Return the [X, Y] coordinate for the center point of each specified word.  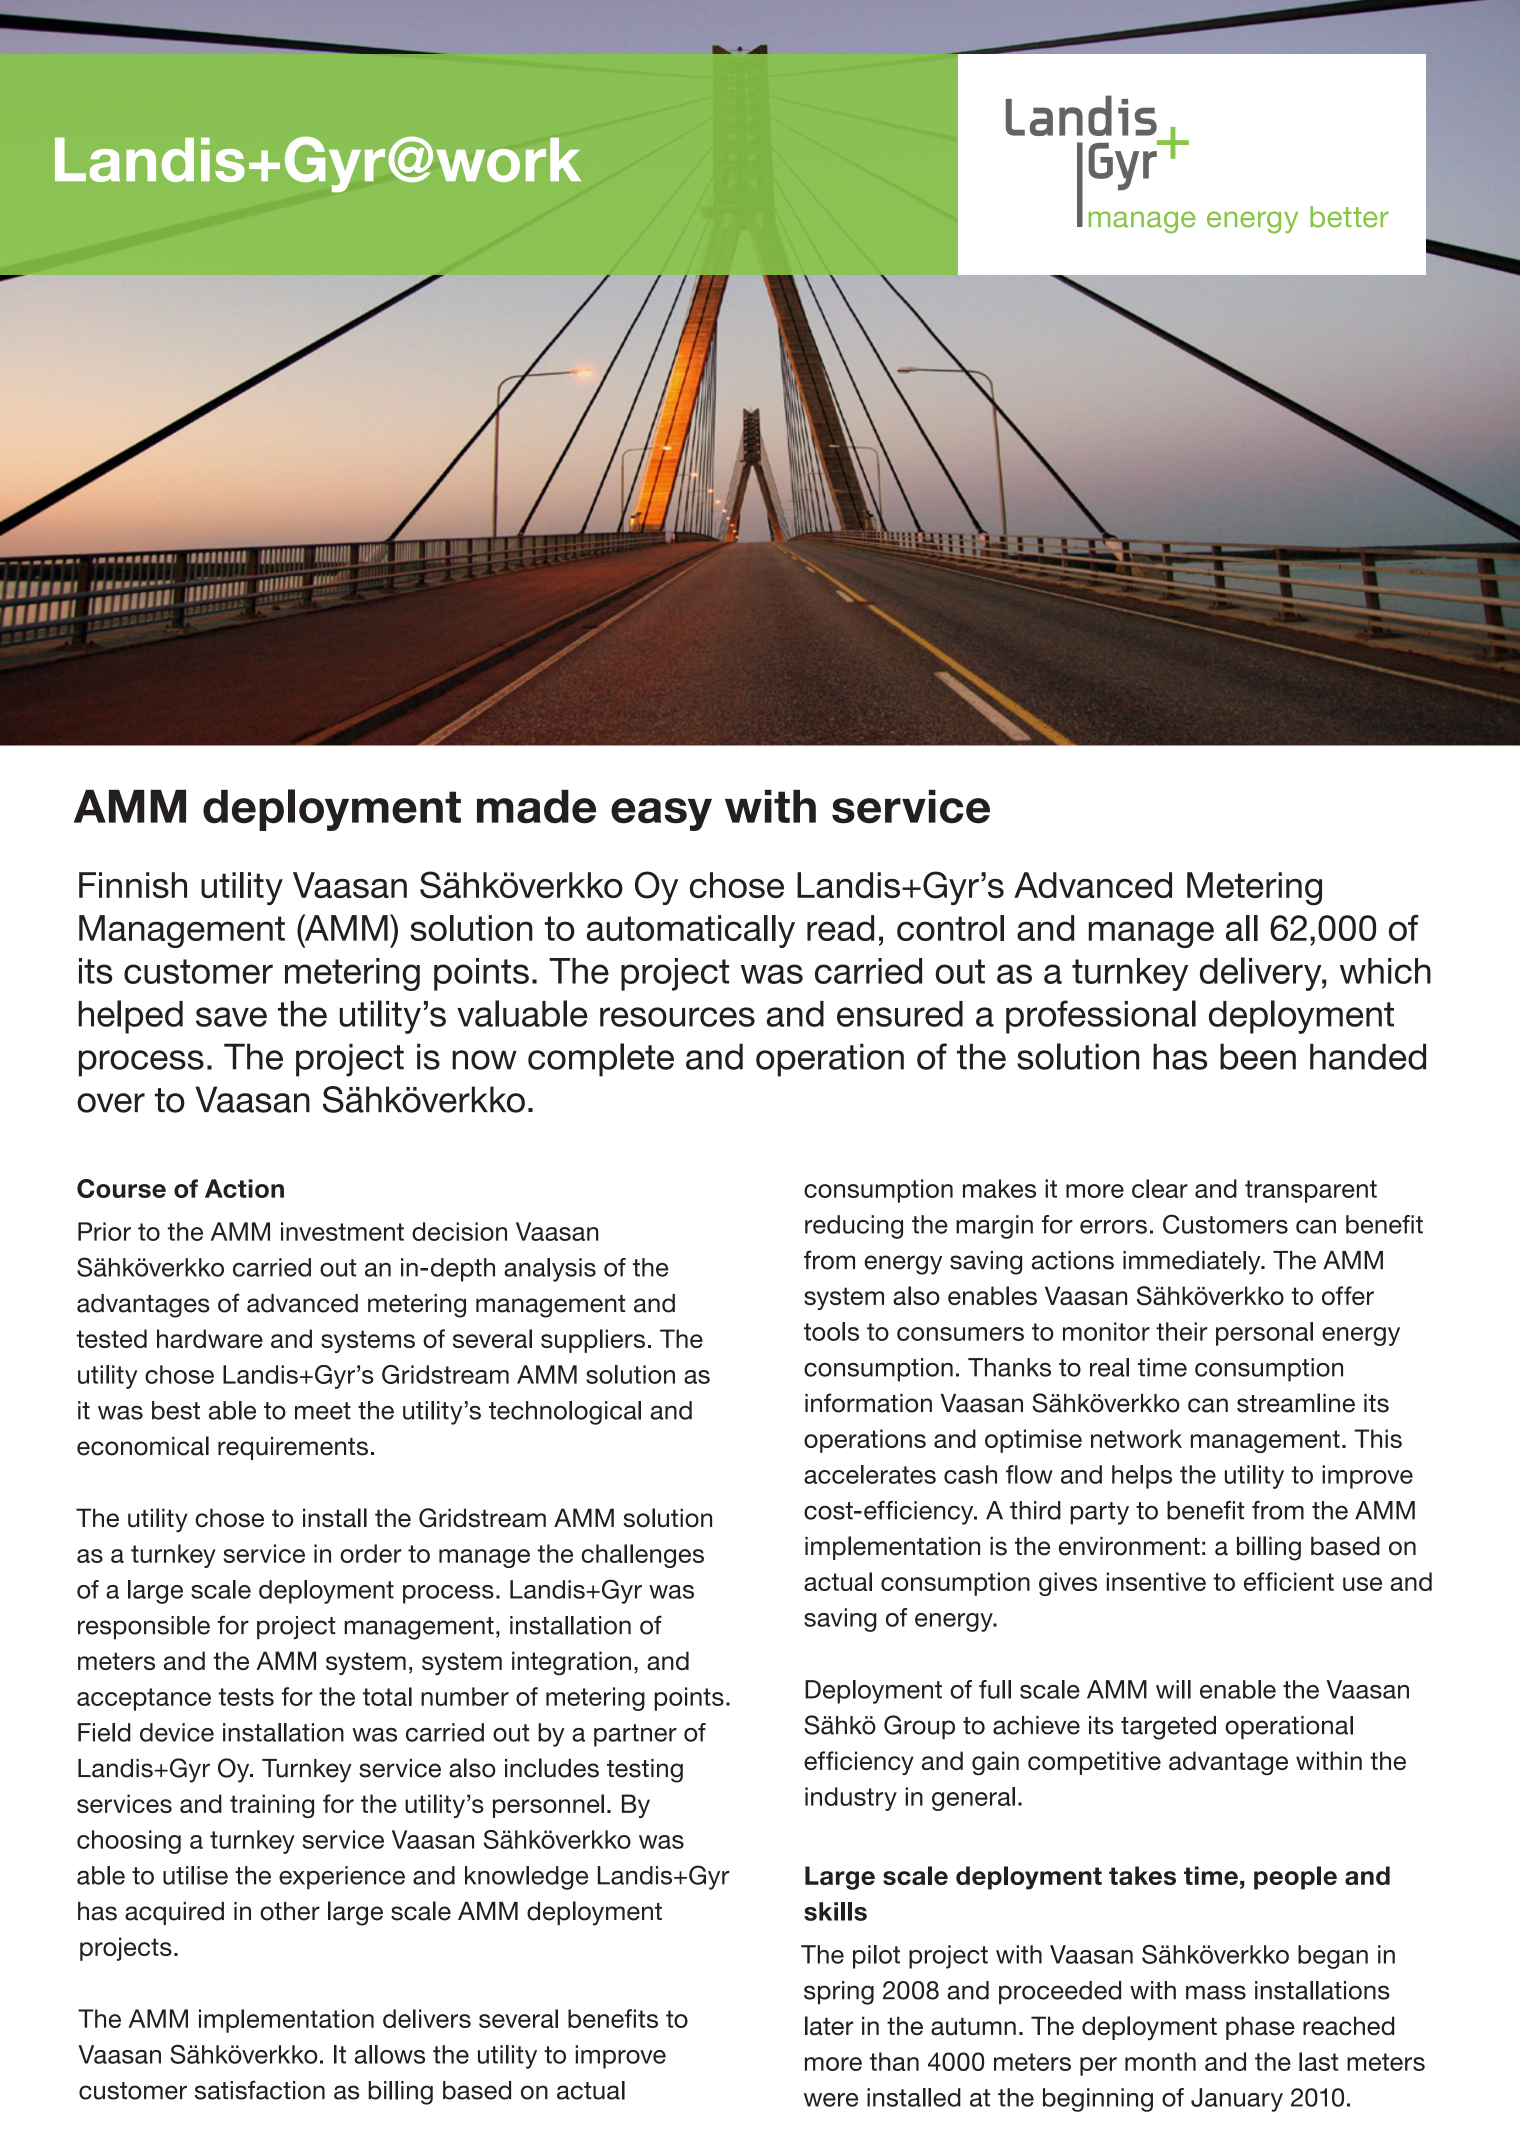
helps [1142, 1477]
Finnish [133, 885]
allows [390, 2054]
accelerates [870, 1474]
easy [661, 814]
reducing [854, 1227]
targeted [1168, 1728]
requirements [293, 1448]
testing [645, 1771]
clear [1160, 1188]
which [1385, 971]
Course [121, 1188]
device [177, 1732]
